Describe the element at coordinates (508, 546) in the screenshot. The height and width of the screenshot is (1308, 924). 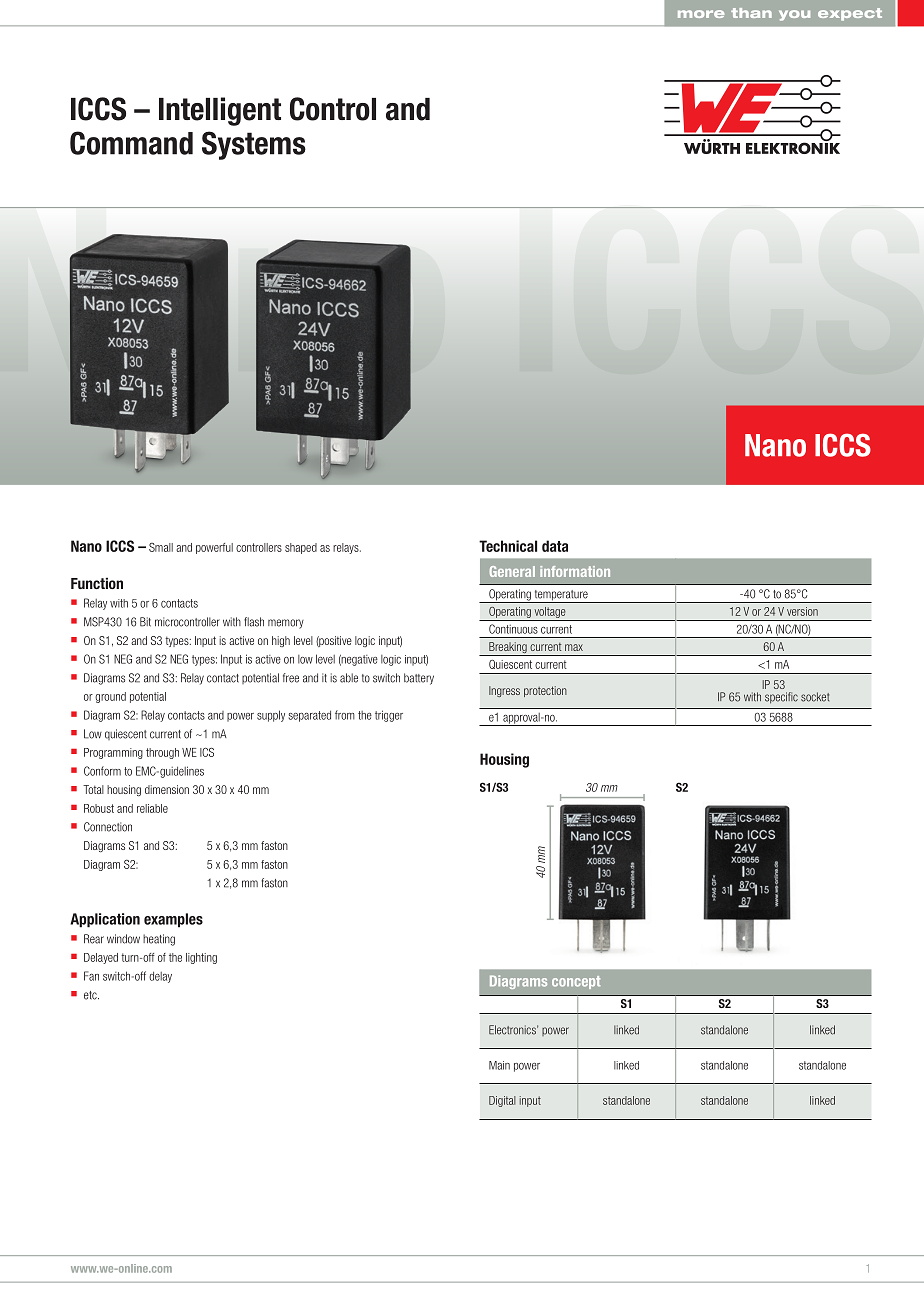
I see `Technical` at that location.
